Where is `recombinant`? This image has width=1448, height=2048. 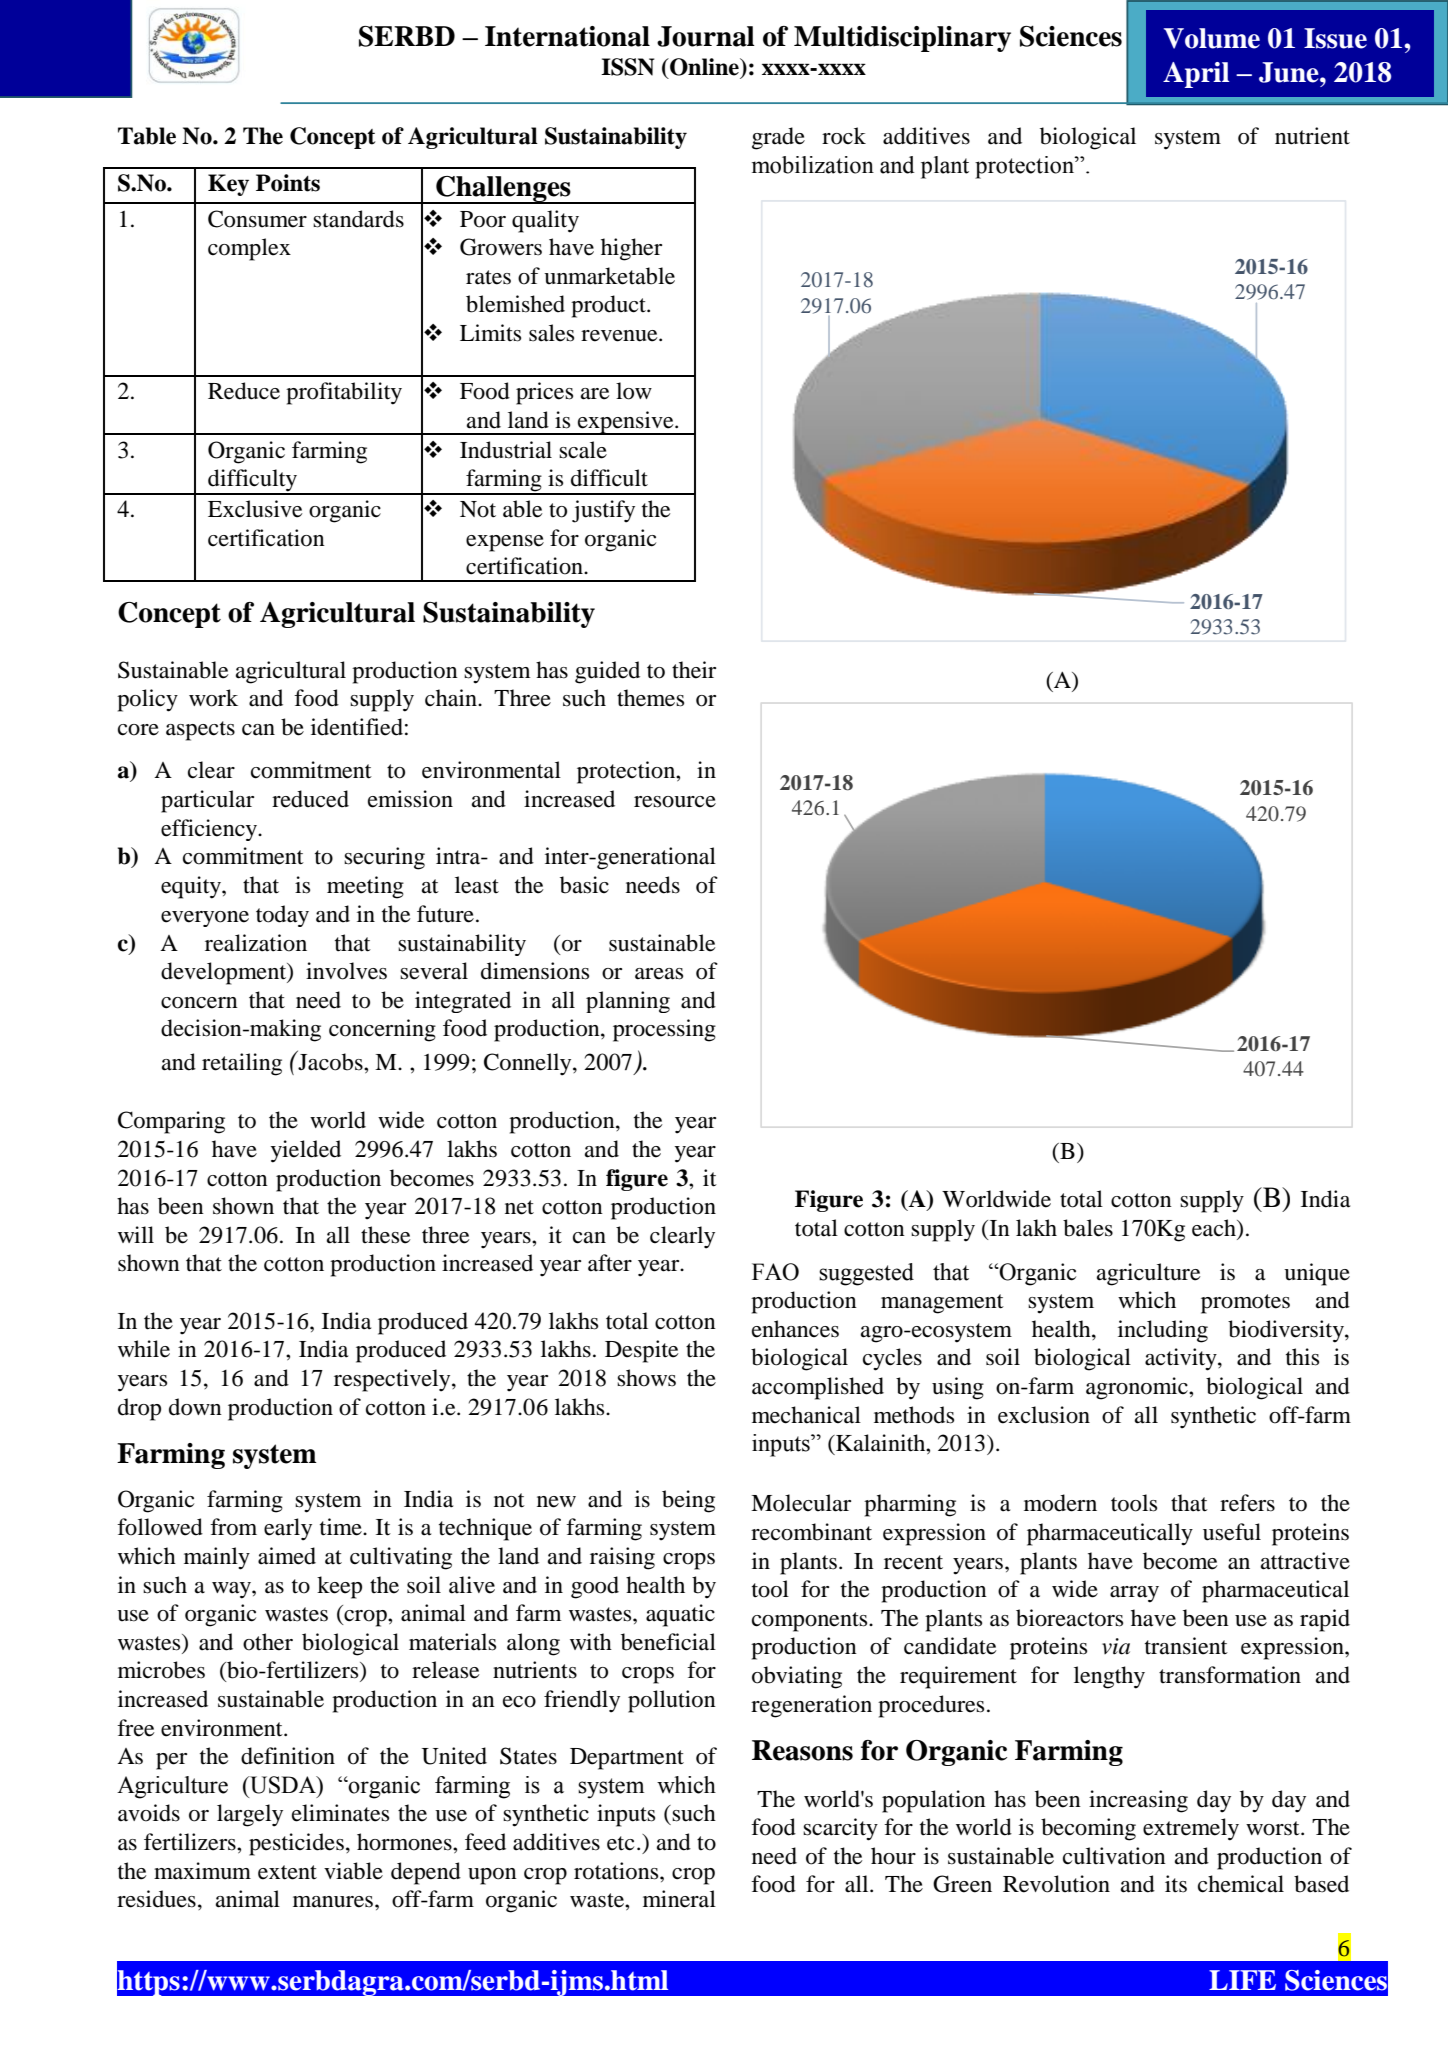 recombinant is located at coordinates (811, 1532).
